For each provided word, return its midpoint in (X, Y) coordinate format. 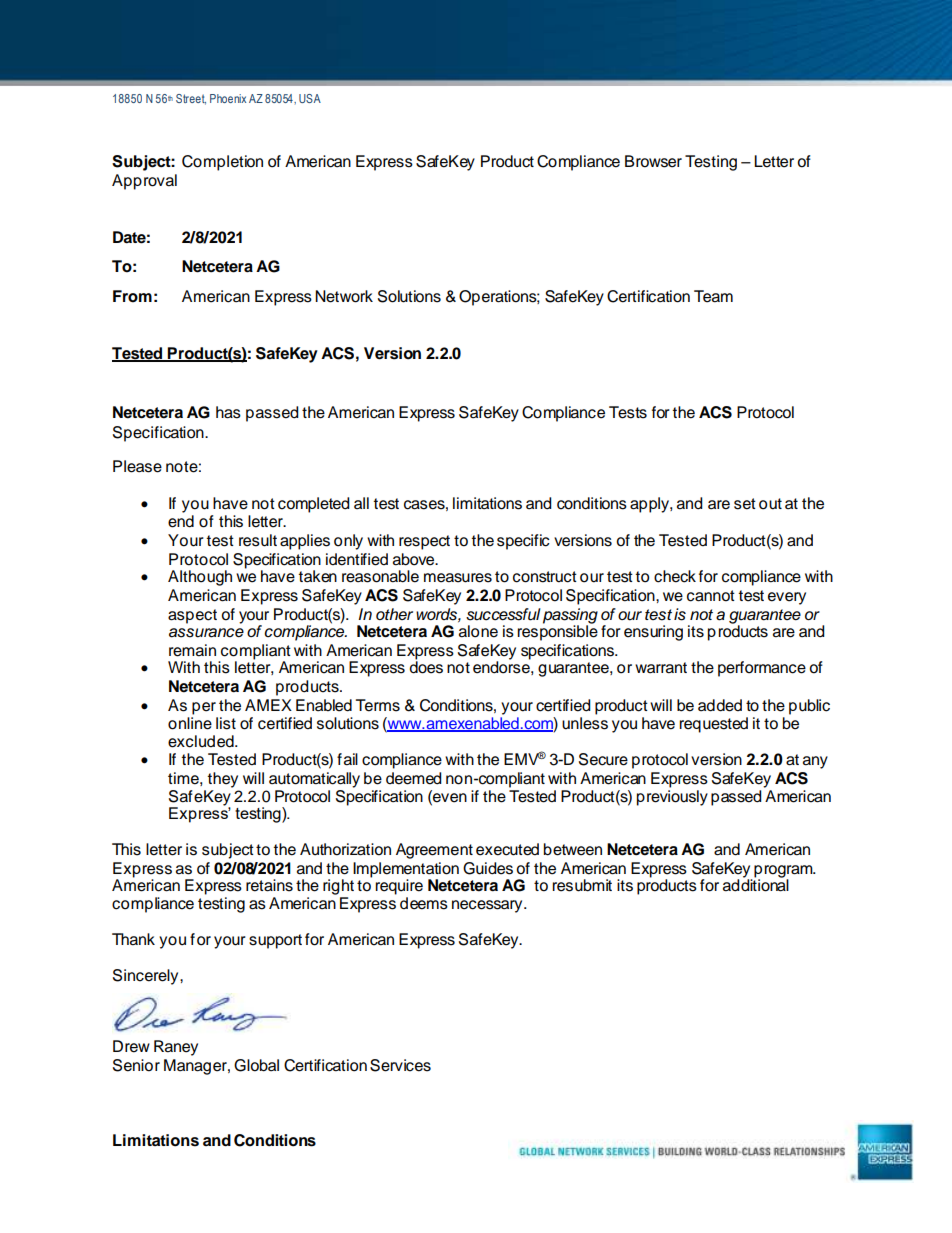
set (745, 504)
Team (713, 296)
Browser (653, 161)
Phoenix (228, 98)
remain (192, 650)
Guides (488, 868)
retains (269, 885)
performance (762, 669)
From (132, 296)
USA (310, 98)
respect (424, 542)
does (426, 666)
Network (344, 296)
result (258, 540)
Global (256, 1065)
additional (756, 884)
